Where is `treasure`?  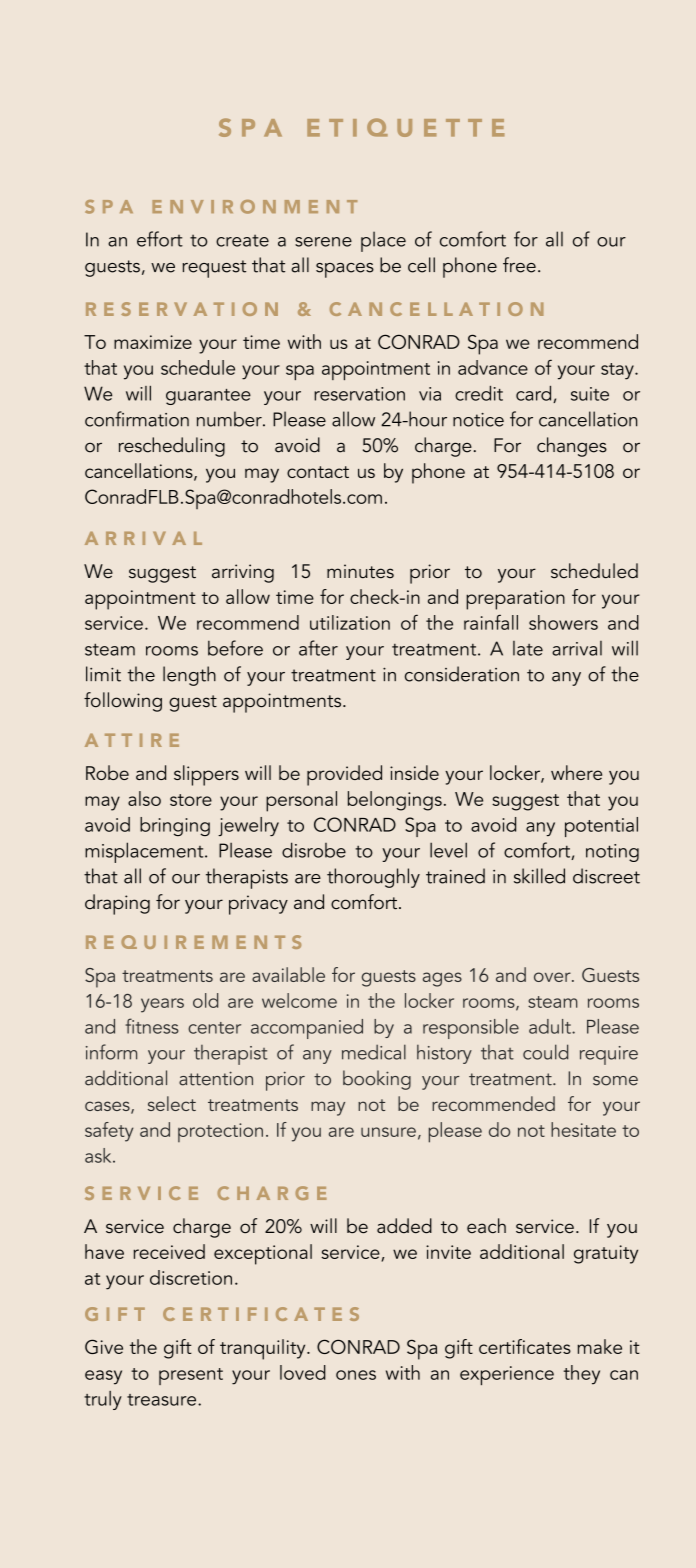 treasure is located at coordinates (163, 1400).
